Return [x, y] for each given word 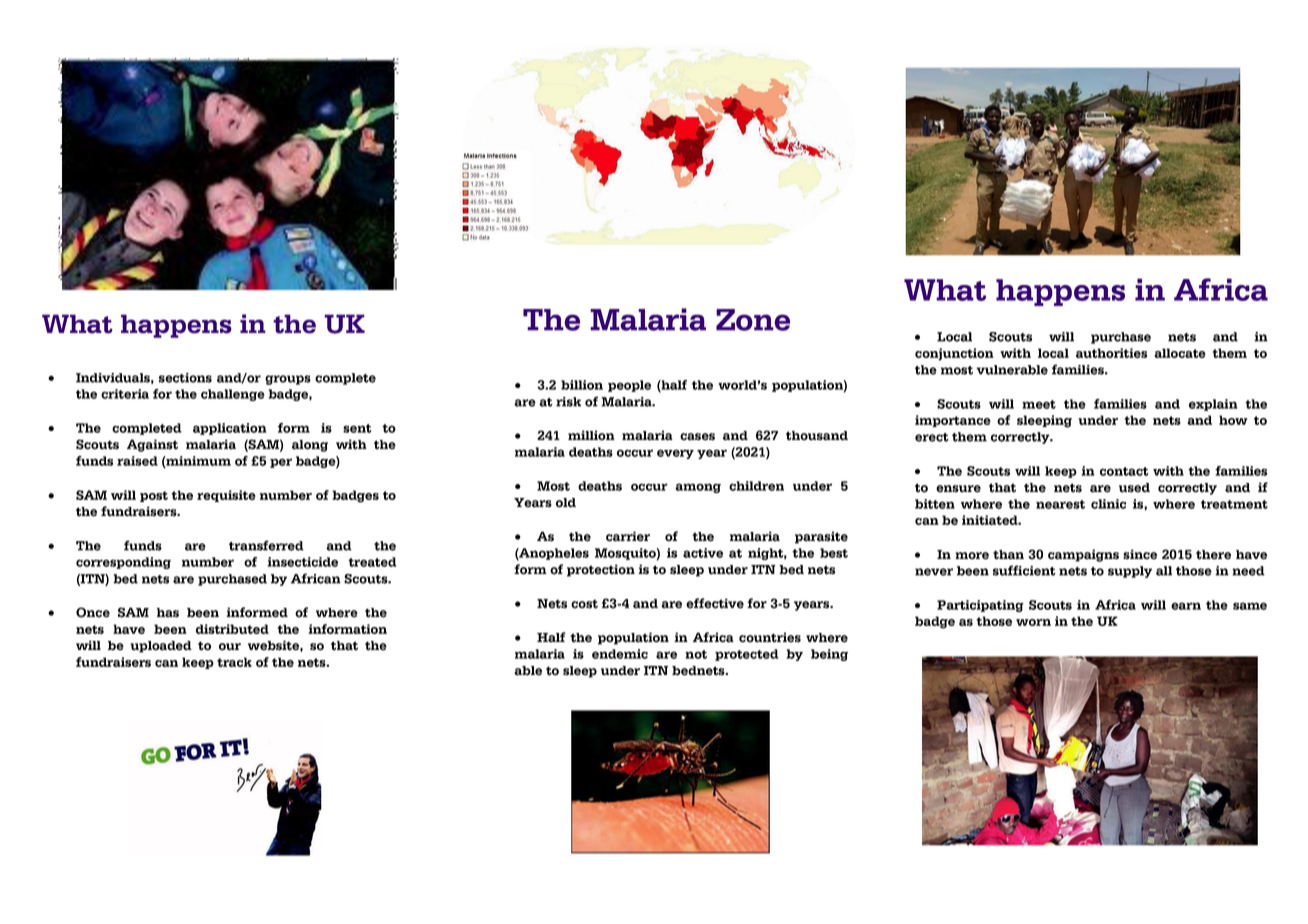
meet [1039, 404]
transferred [266, 545]
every [675, 454]
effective [715, 603]
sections [185, 378]
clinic [1108, 504]
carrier [628, 536]
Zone [753, 320]
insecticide [302, 562]
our [230, 647]
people [629, 386]
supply [1130, 572]
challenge [233, 395]
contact [1124, 471]
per [281, 463]
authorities [1111, 353]
